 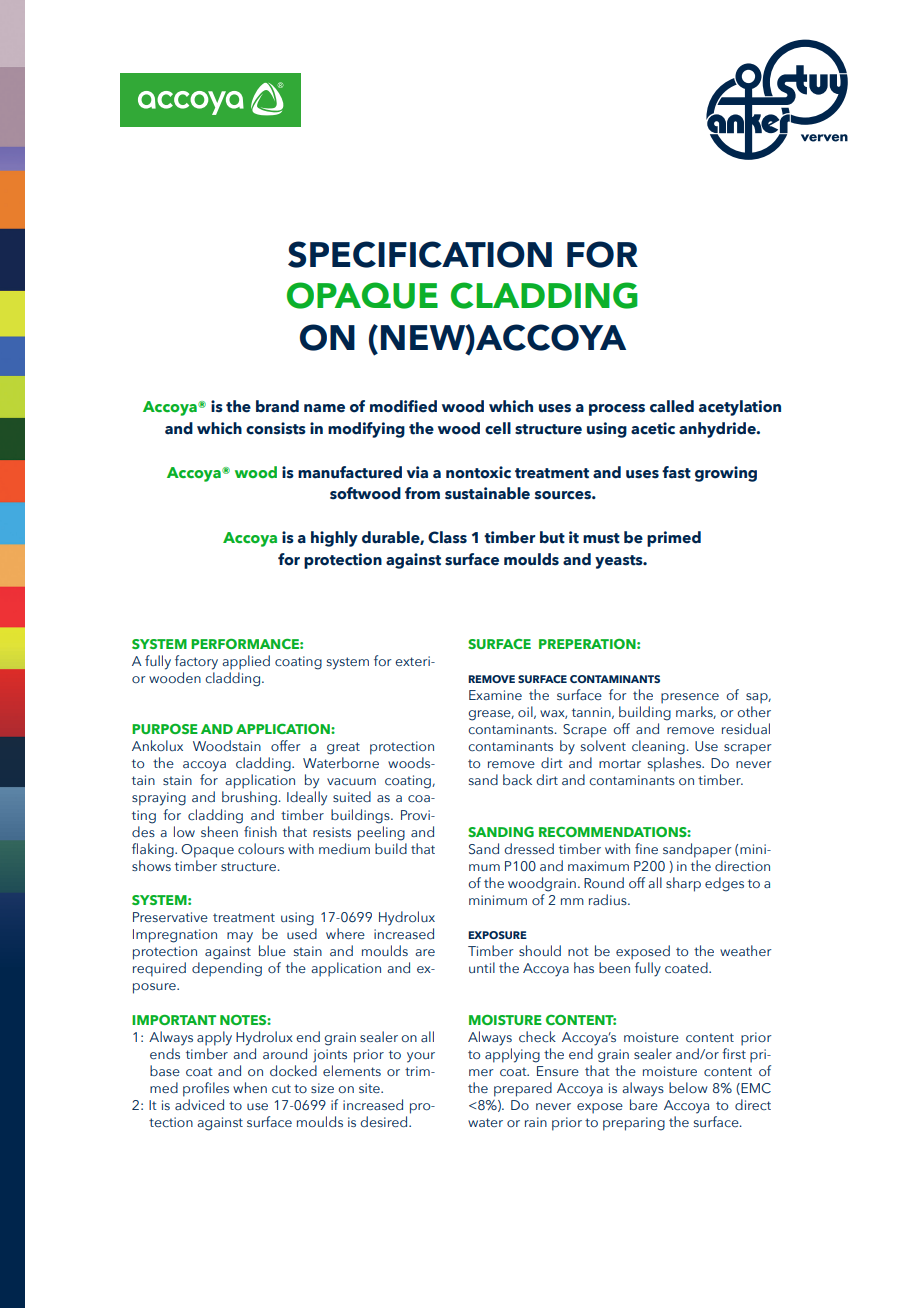 I want to click on your, so click(x=421, y=1057).
